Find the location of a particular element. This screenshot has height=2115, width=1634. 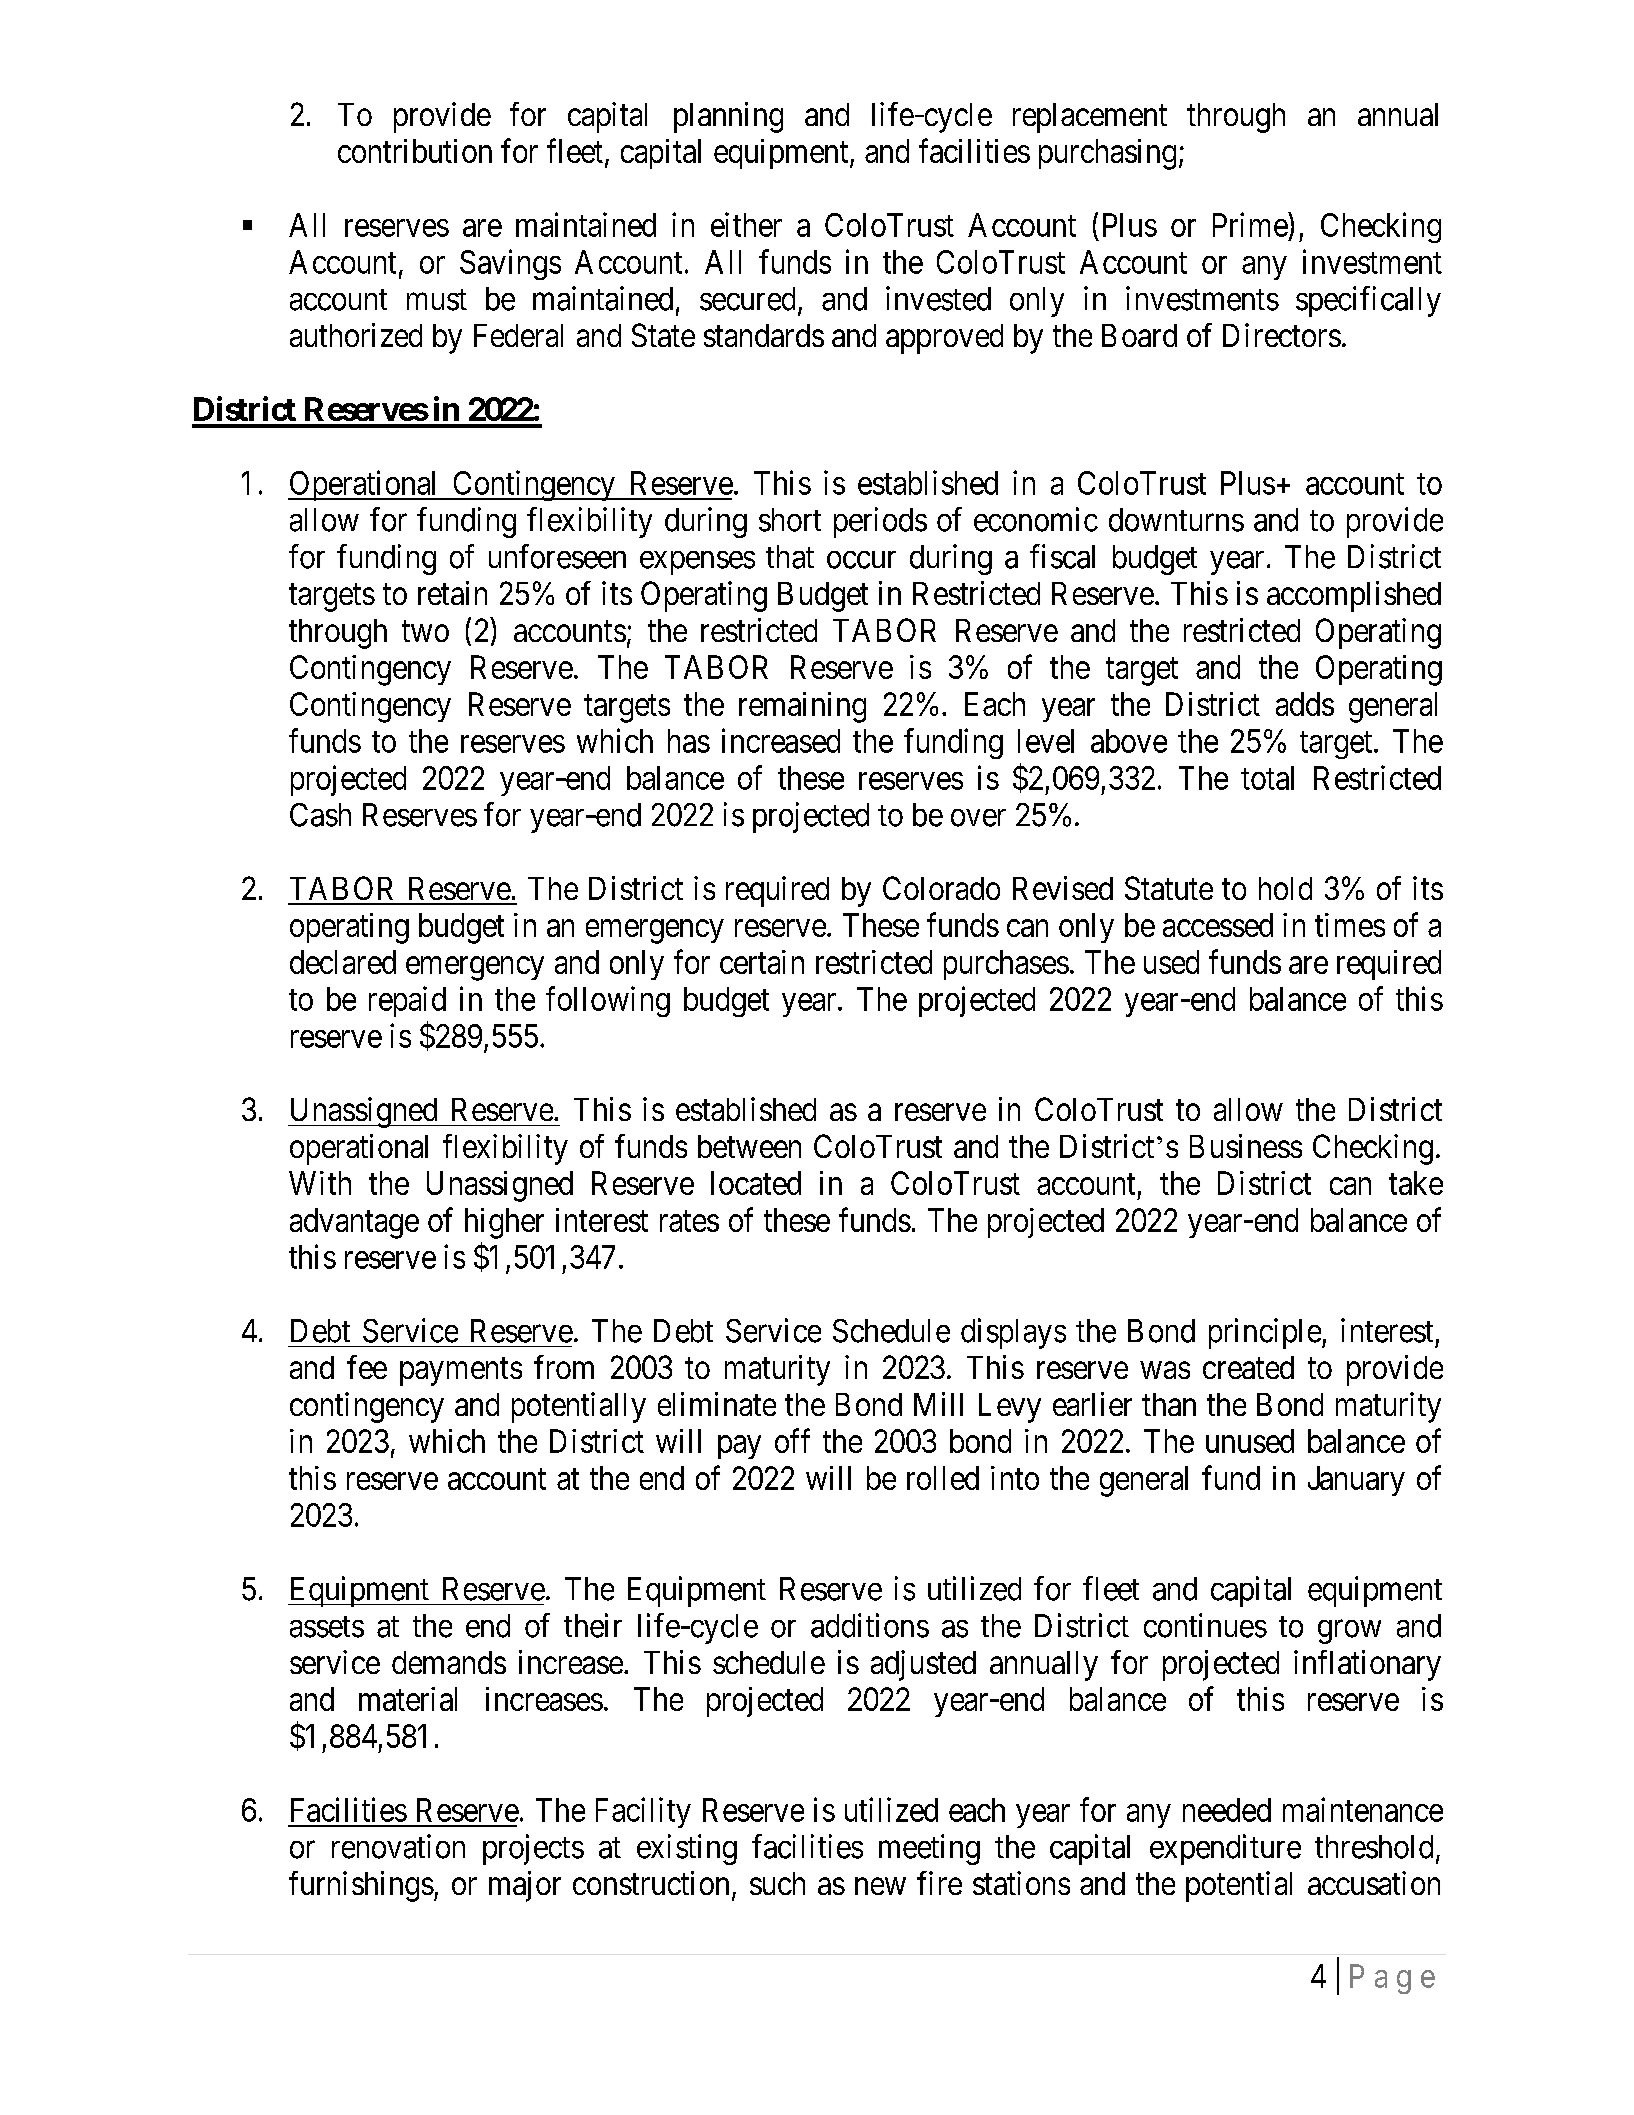

Mill is located at coordinates (938, 1404).
